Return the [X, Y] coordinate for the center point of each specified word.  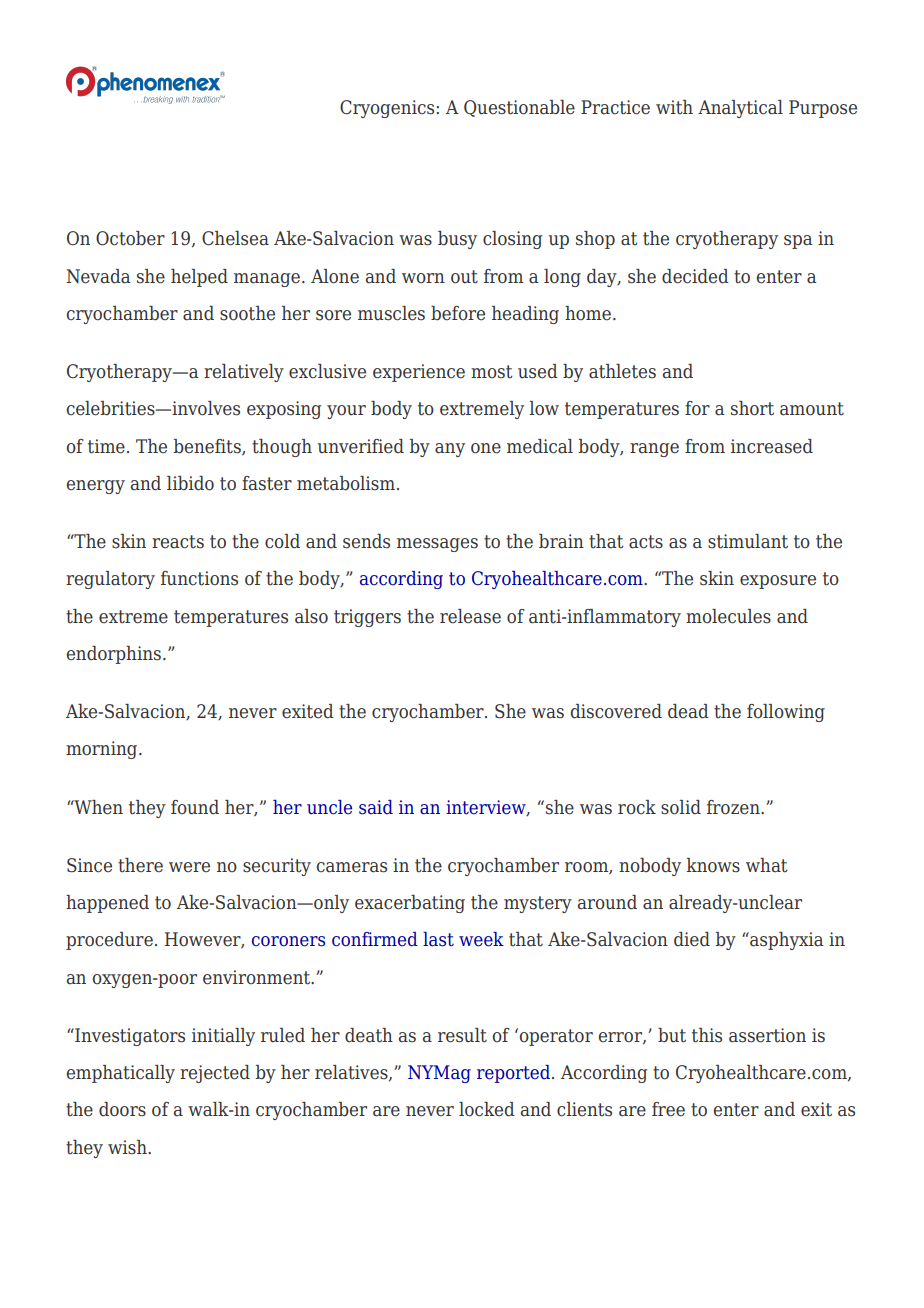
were [189, 867]
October [130, 238]
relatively [244, 373]
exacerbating [410, 904]
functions [199, 578]
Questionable [519, 108]
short [752, 408]
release [470, 616]
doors [122, 1109]
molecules [728, 616]
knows [713, 865]
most [492, 372]
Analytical [740, 109]
